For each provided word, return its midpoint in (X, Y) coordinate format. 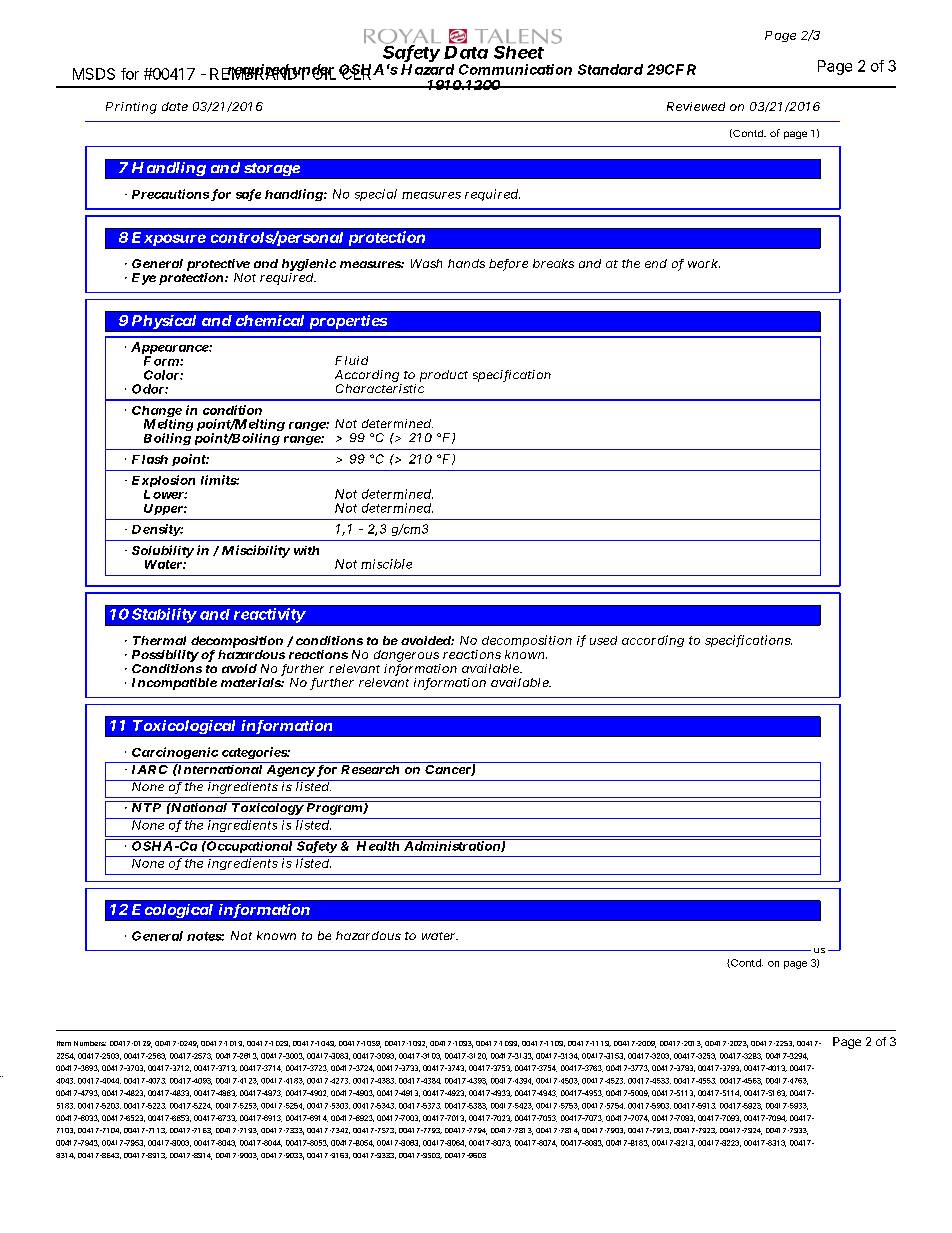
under (312, 70)
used (603, 640)
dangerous (406, 656)
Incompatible (174, 684)
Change (157, 413)
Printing (131, 108)
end (656, 263)
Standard (610, 69)
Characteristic (380, 388)
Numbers (90, 1043)
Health (378, 845)
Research (370, 769)
